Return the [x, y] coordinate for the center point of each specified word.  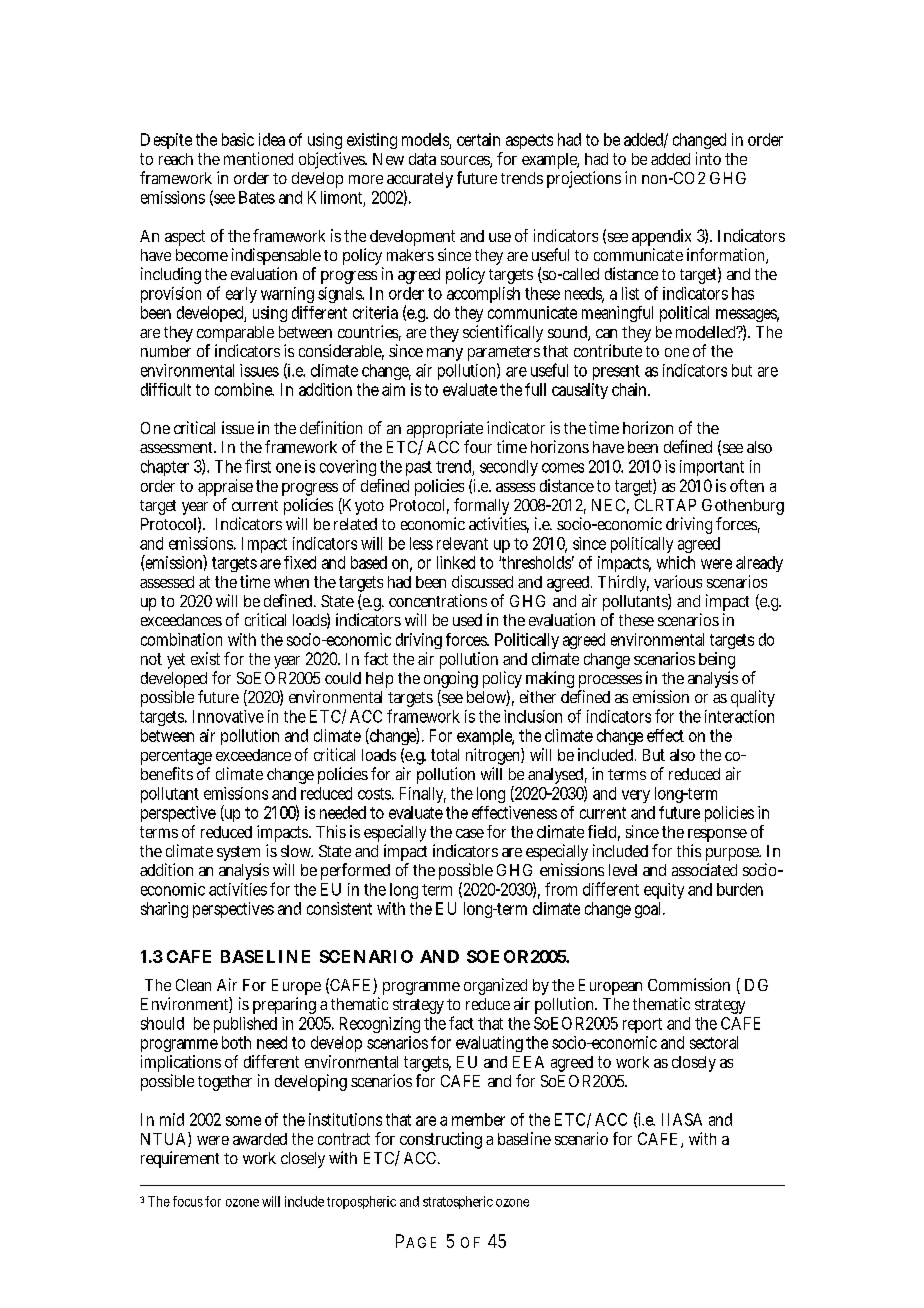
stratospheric [458, 1202]
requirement [180, 1159]
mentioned [258, 158]
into [708, 158]
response [717, 837]
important [712, 468]
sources [466, 162]
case [470, 833]
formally [482, 508]
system [239, 855]
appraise [225, 489]
